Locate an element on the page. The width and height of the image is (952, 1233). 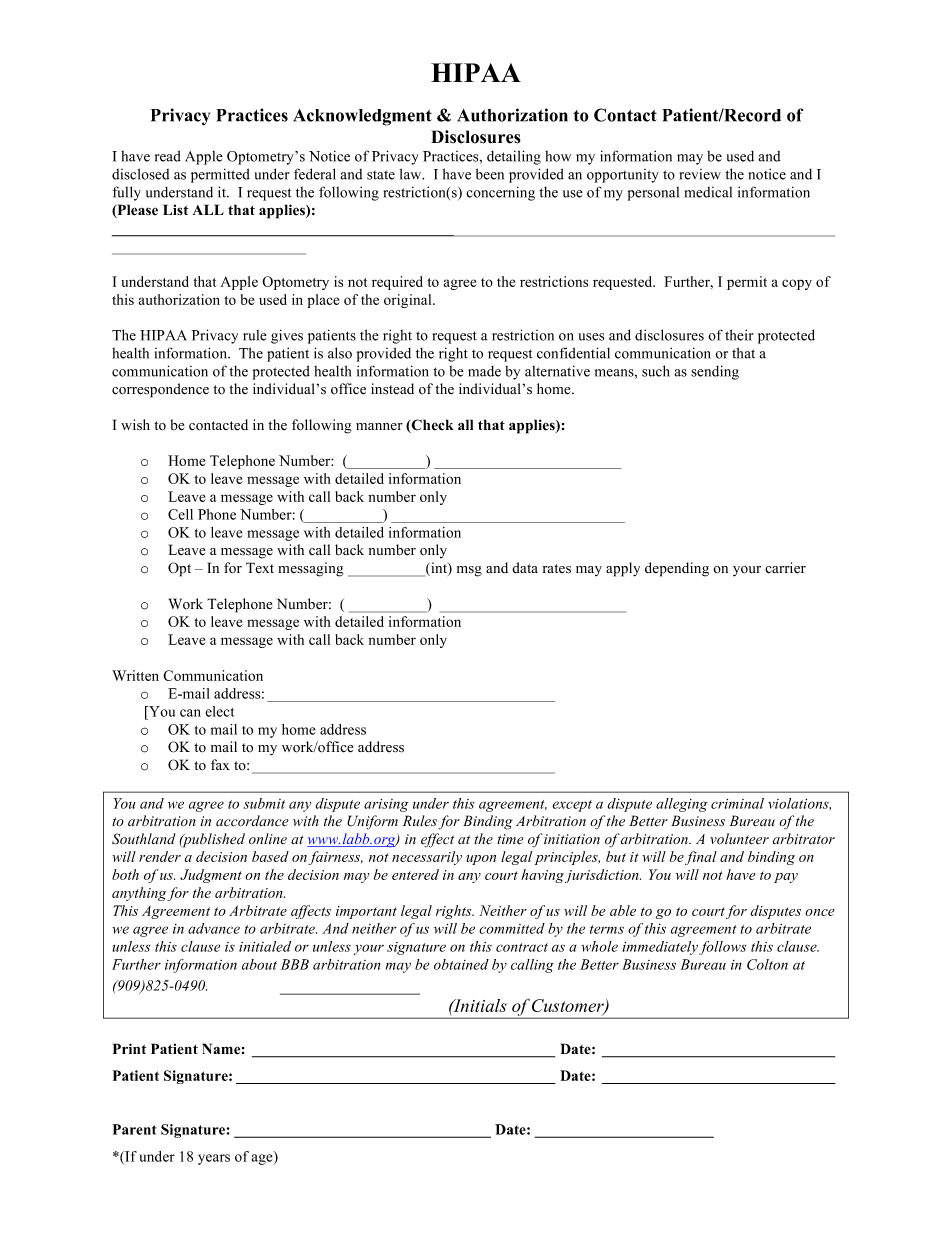
Written is located at coordinates (135, 675).
